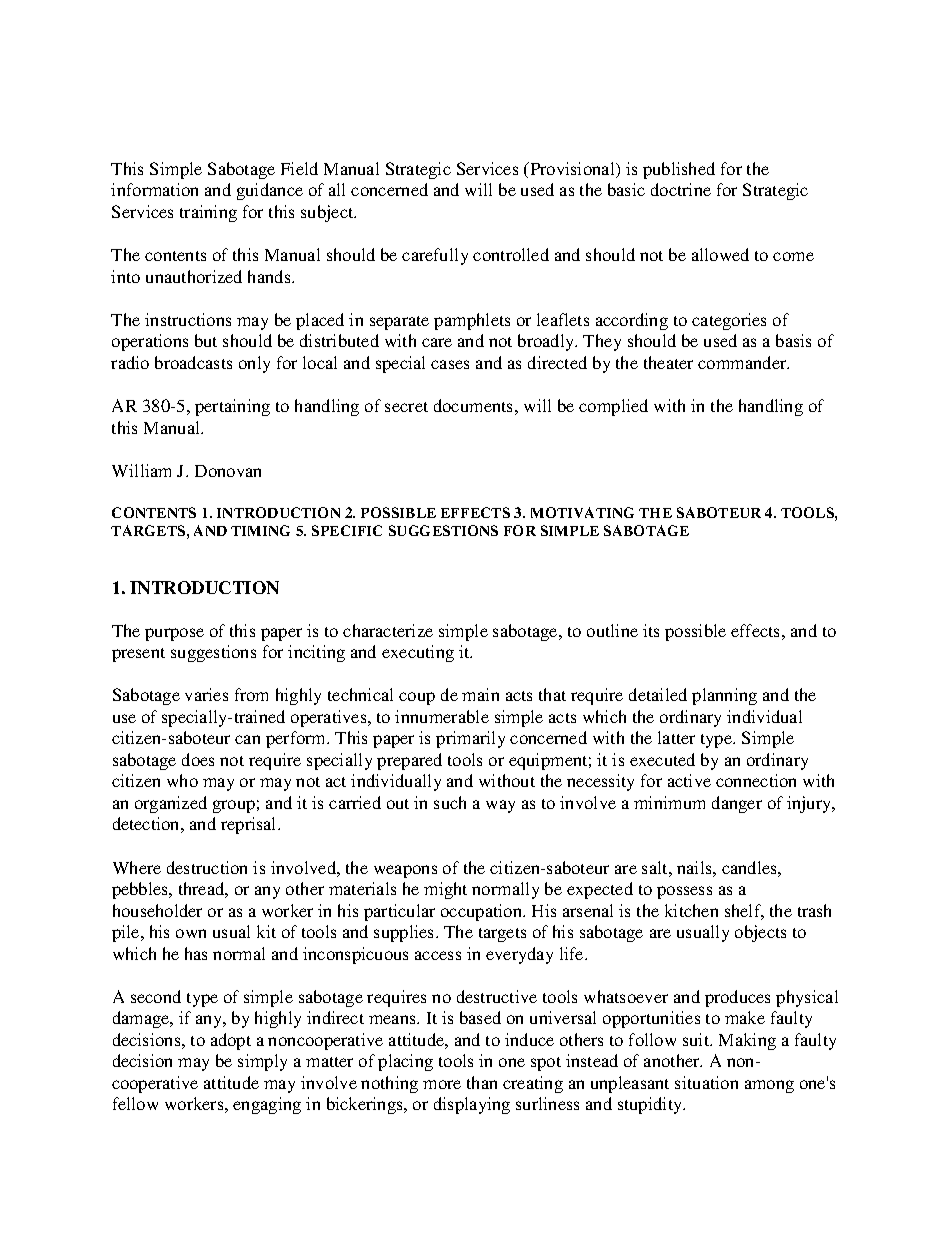 Image resolution: width=952 pixels, height=1233 pixels. What do you see at coordinates (406, 407) in the screenshot?
I see `secret` at bounding box center [406, 407].
